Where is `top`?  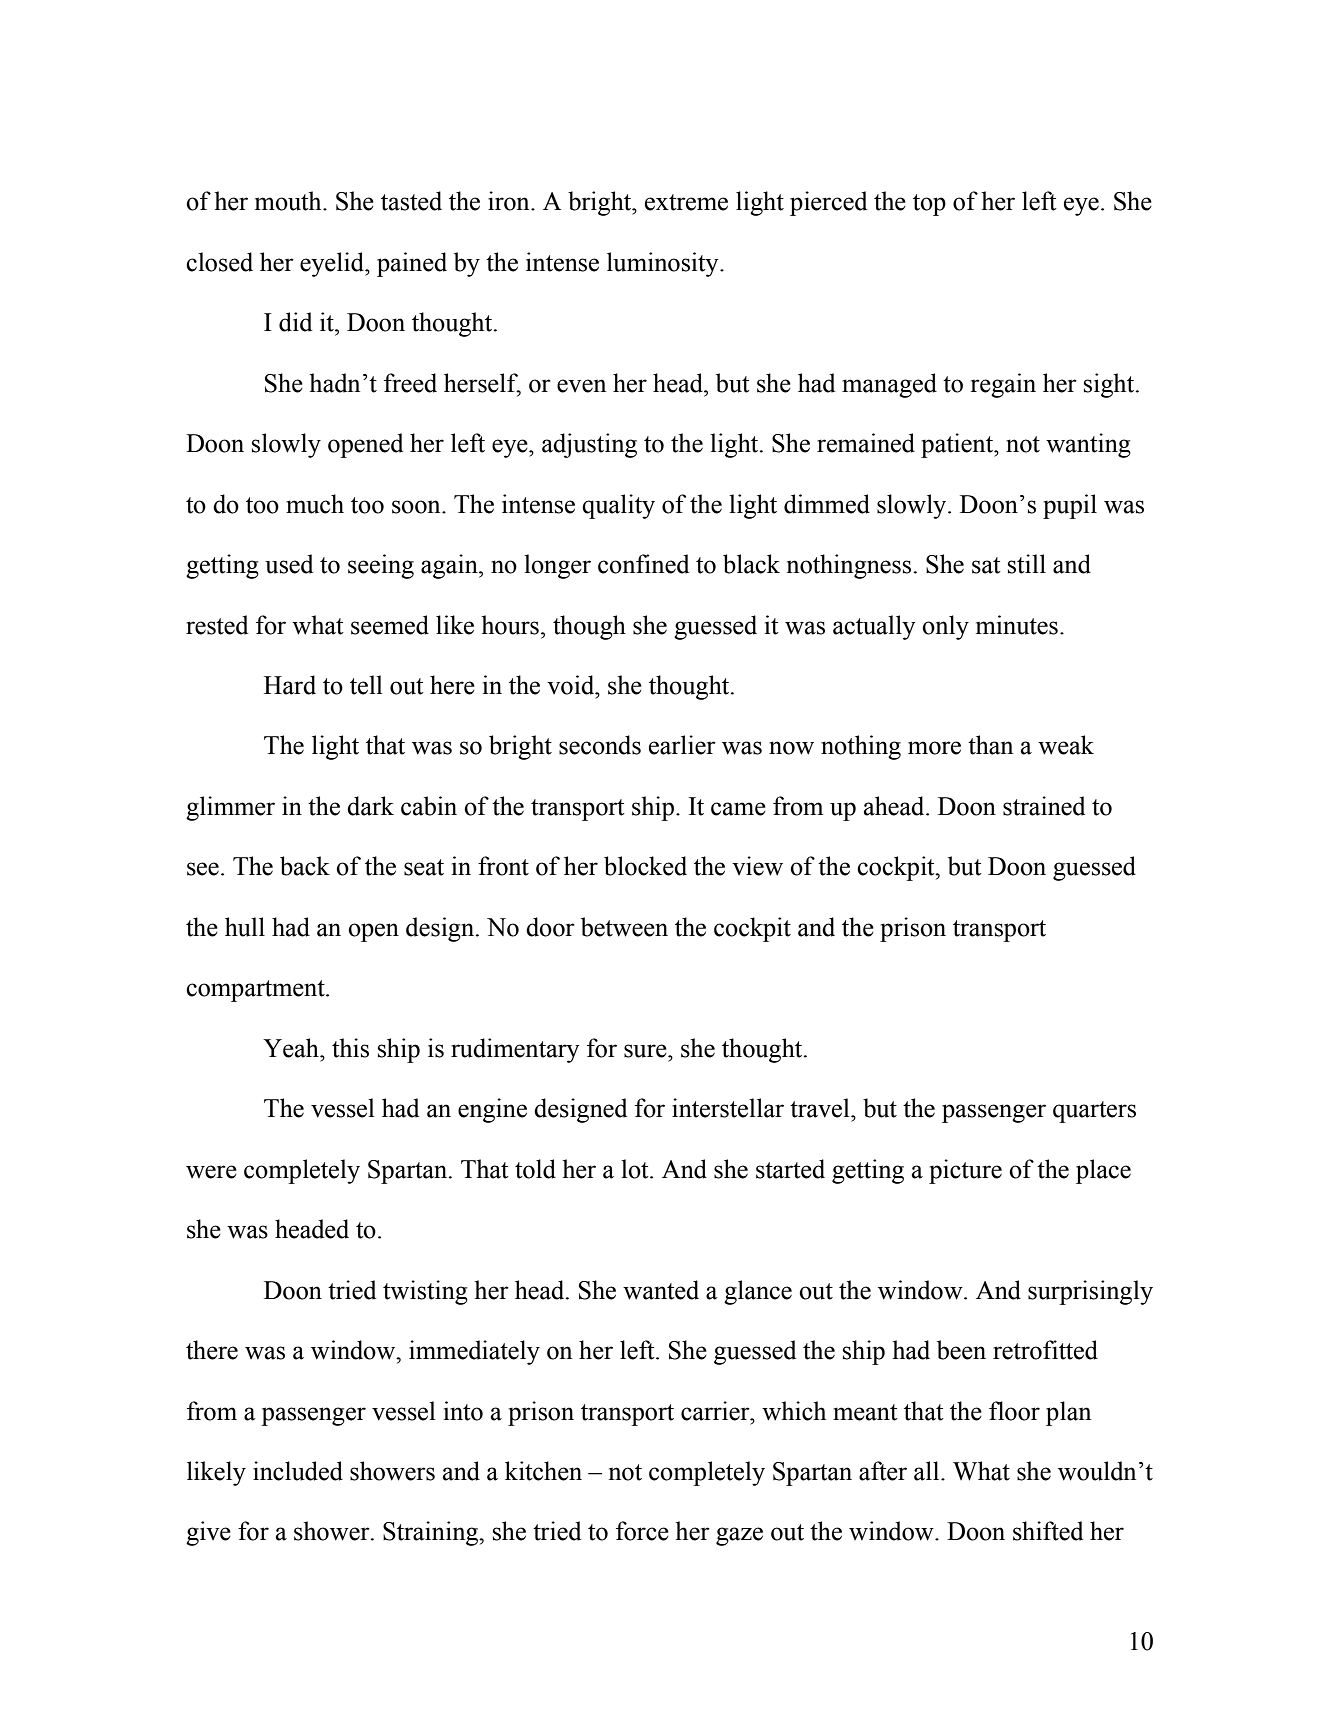 top is located at coordinates (929, 205).
